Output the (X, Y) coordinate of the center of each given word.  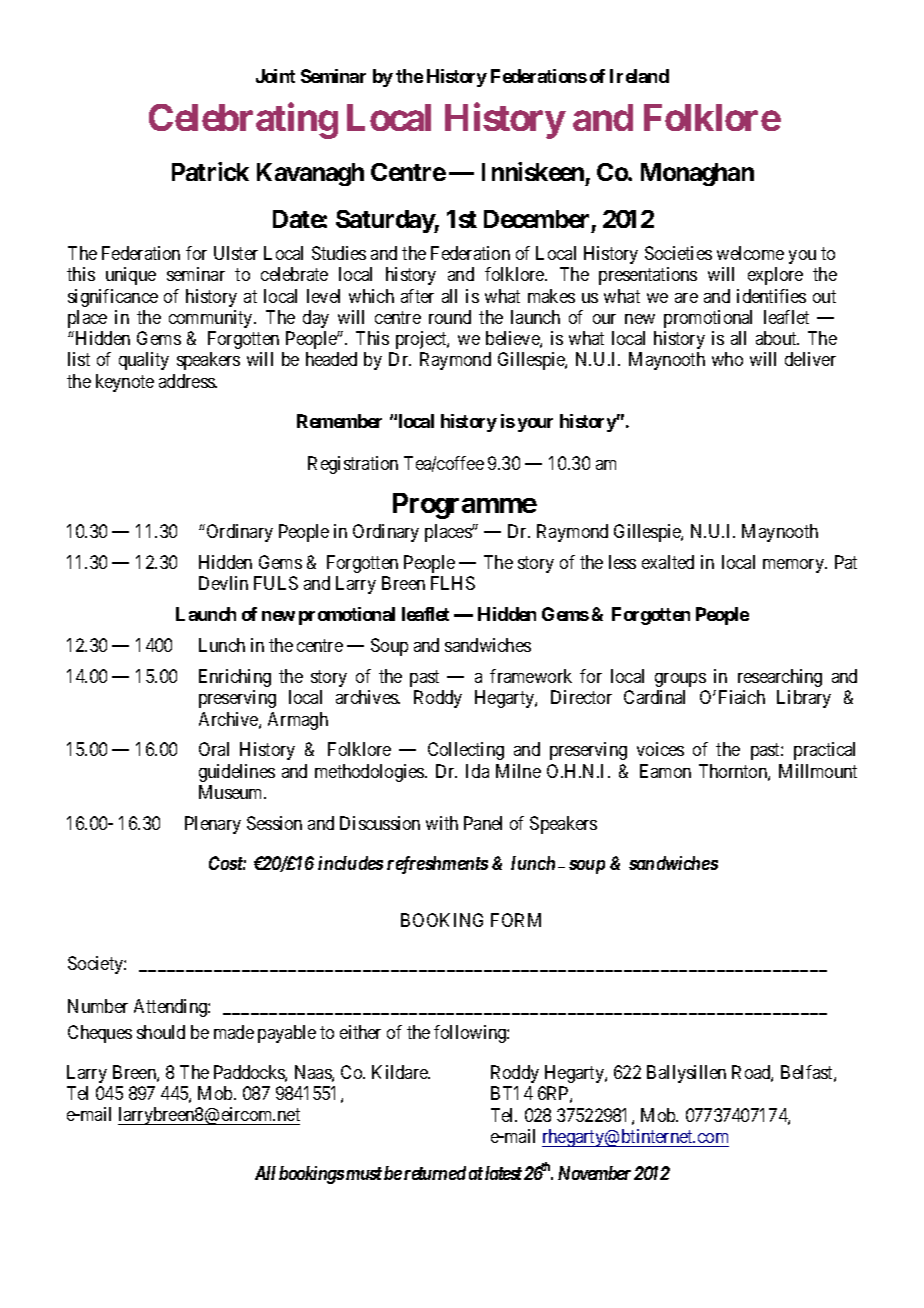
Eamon (665, 771)
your (535, 425)
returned (435, 1173)
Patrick (210, 171)
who (727, 359)
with (442, 823)
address (187, 381)
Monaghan (697, 174)
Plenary (213, 825)
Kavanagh (310, 174)
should (161, 1032)
